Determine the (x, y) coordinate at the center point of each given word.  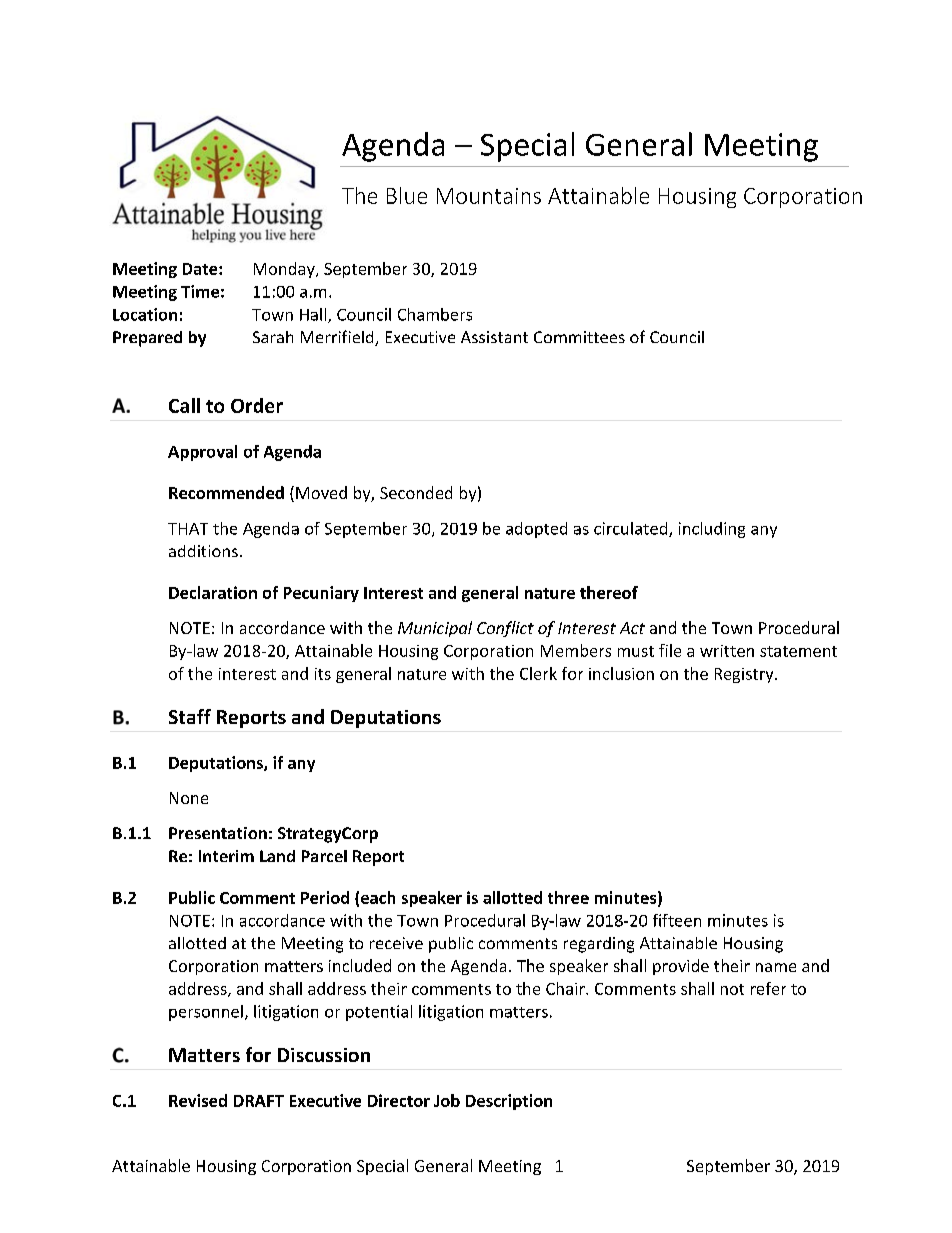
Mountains (489, 196)
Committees (579, 337)
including (712, 530)
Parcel (324, 856)
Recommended (226, 492)
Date (201, 269)
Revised (198, 1100)
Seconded (416, 492)
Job (447, 1100)
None (189, 798)
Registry (745, 675)
